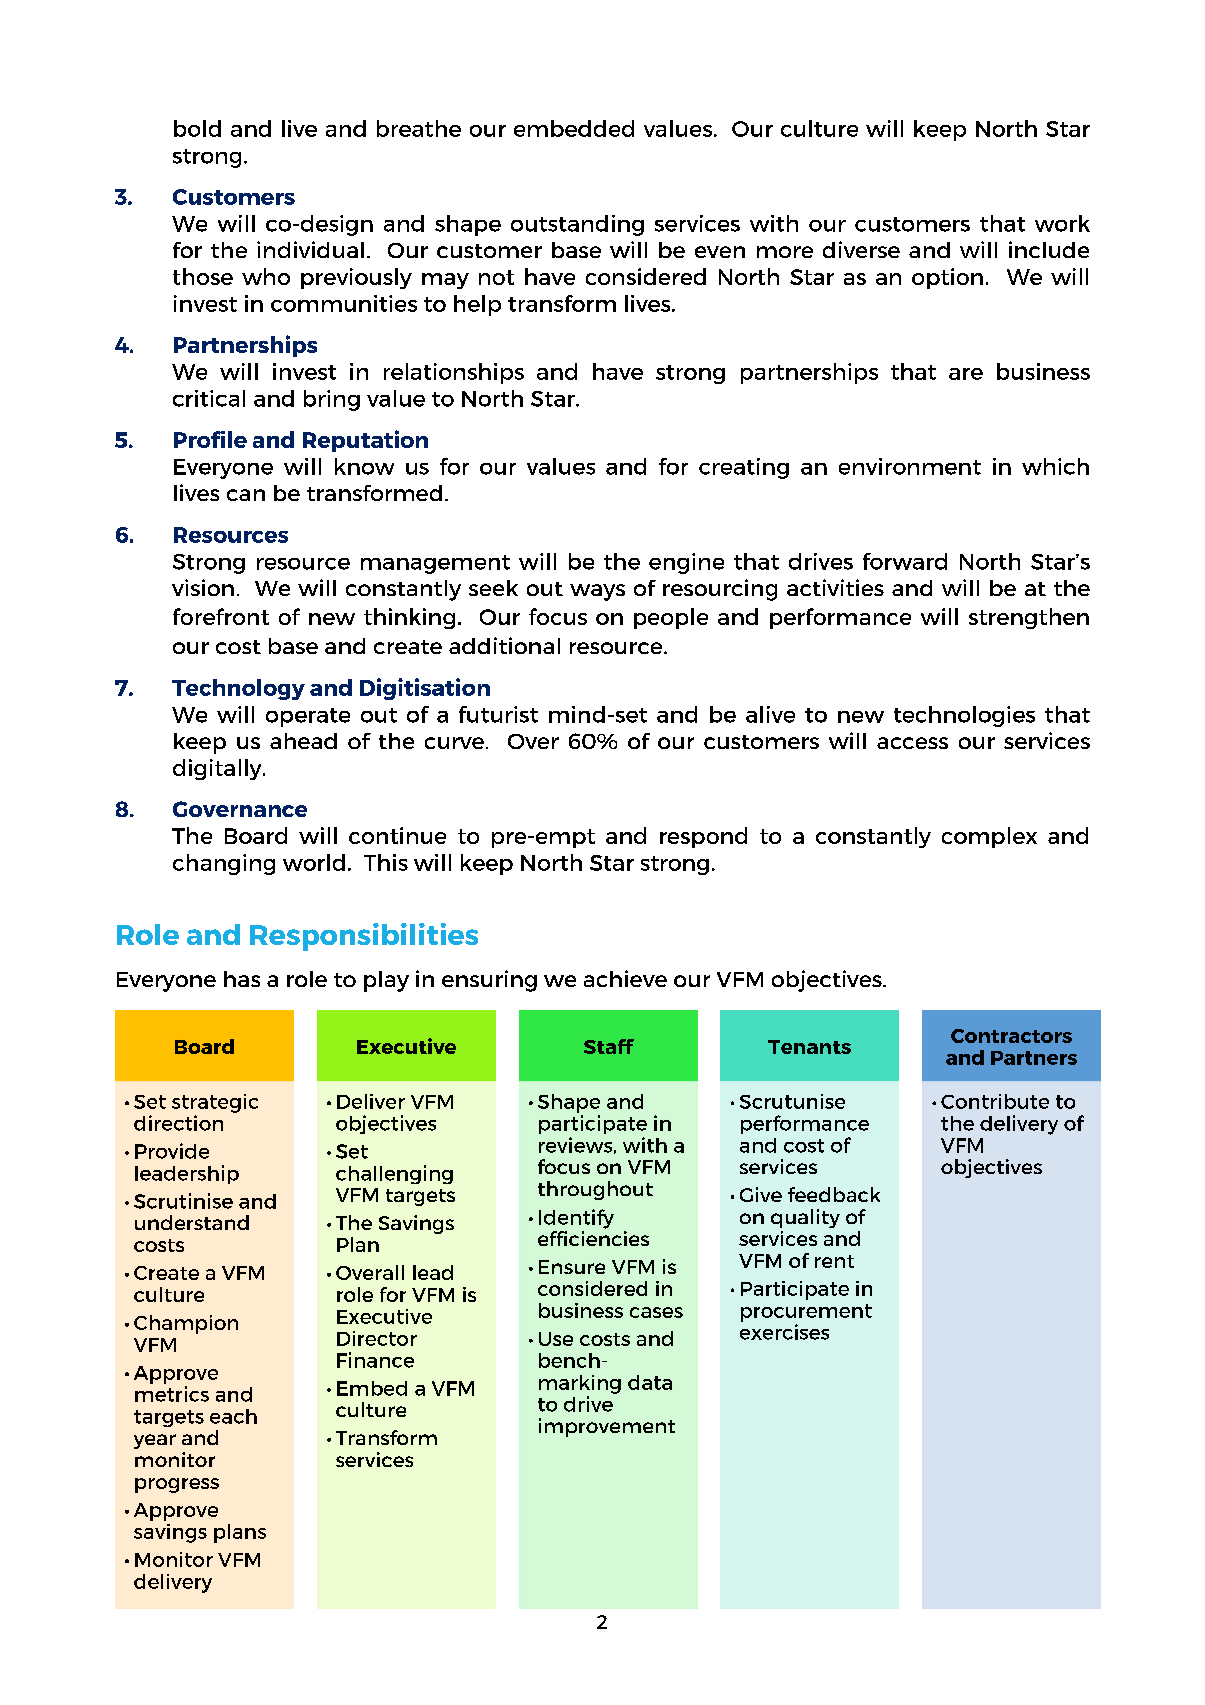 The image size is (1205, 1705). I want to click on work, so click(1062, 223).
